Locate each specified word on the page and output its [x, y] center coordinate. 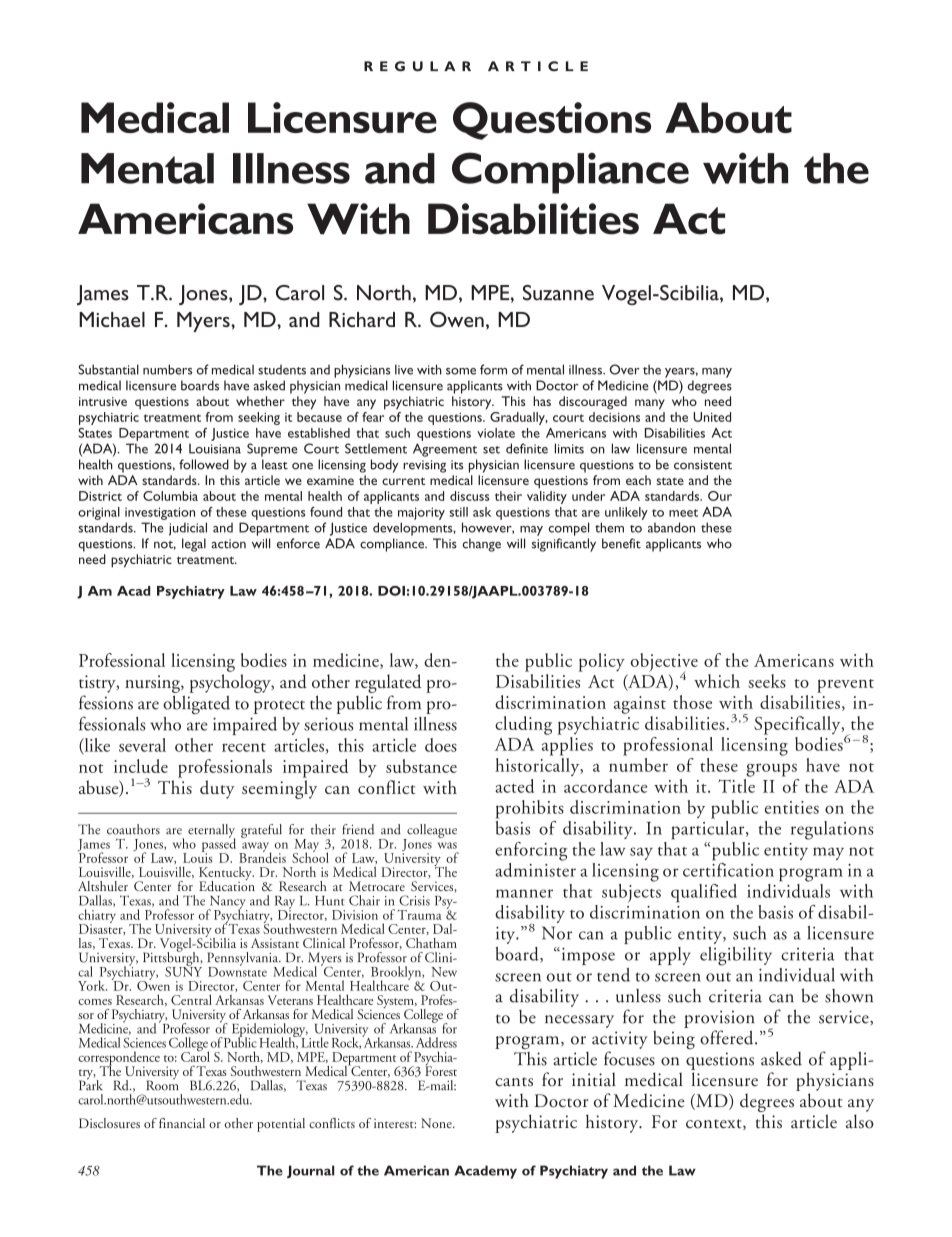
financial [182, 1123]
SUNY [183, 970]
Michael [112, 319]
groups [771, 770]
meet [683, 513]
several [142, 745]
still [458, 512]
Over [625, 369]
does [441, 745]
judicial [188, 529]
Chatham [431, 943]
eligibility [736, 956]
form [493, 369]
